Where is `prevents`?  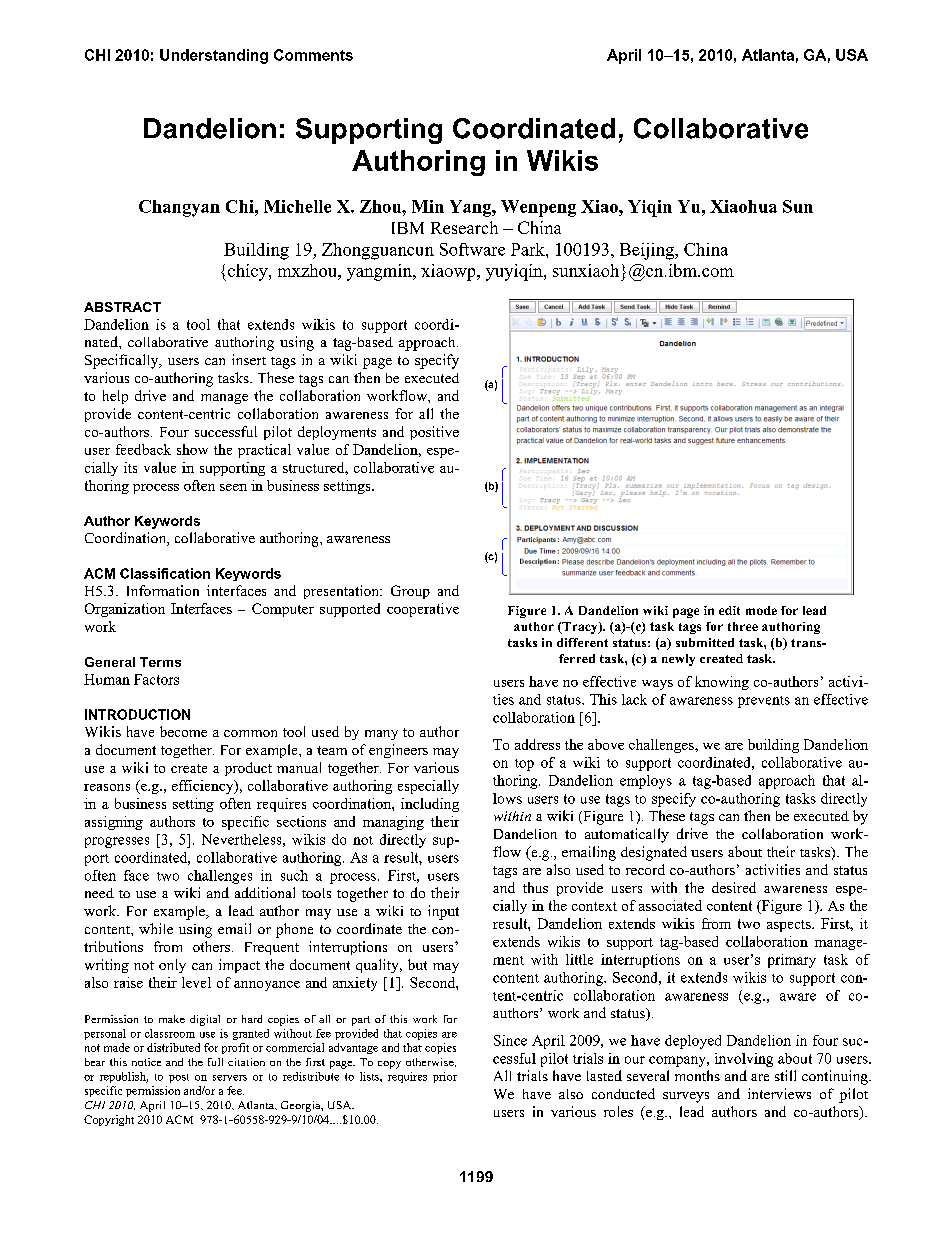 prevents is located at coordinates (764, 702).
